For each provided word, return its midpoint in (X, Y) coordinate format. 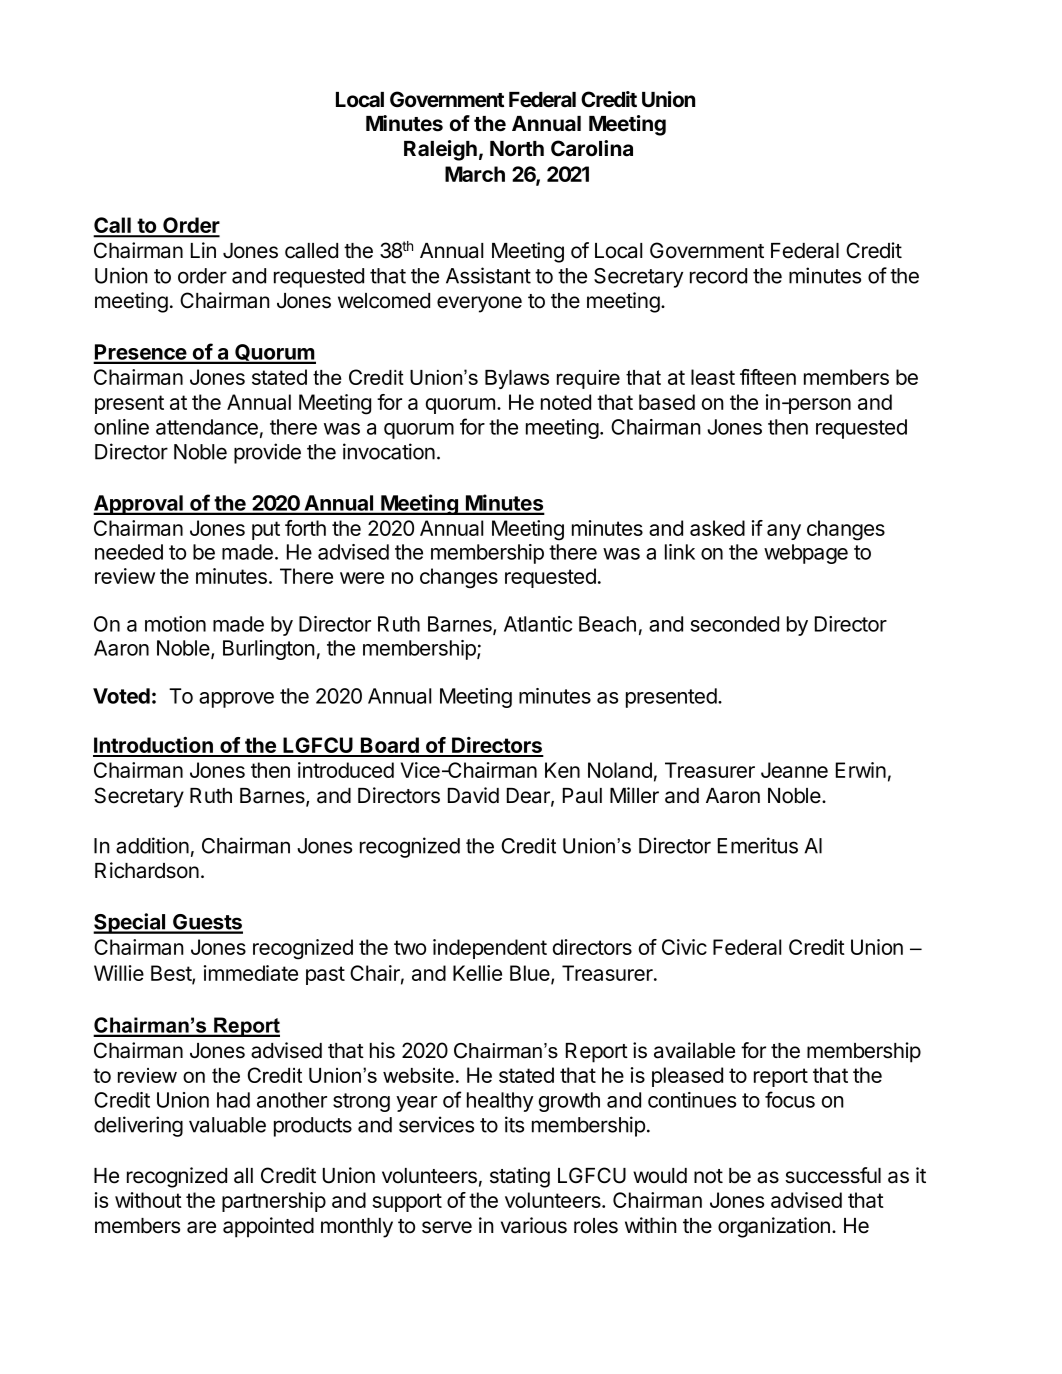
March (475, 174)
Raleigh (440, 150)
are (201, 1227)
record (718, 276)
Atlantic (538, 624)
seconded (735, 624)
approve (236, 700)
